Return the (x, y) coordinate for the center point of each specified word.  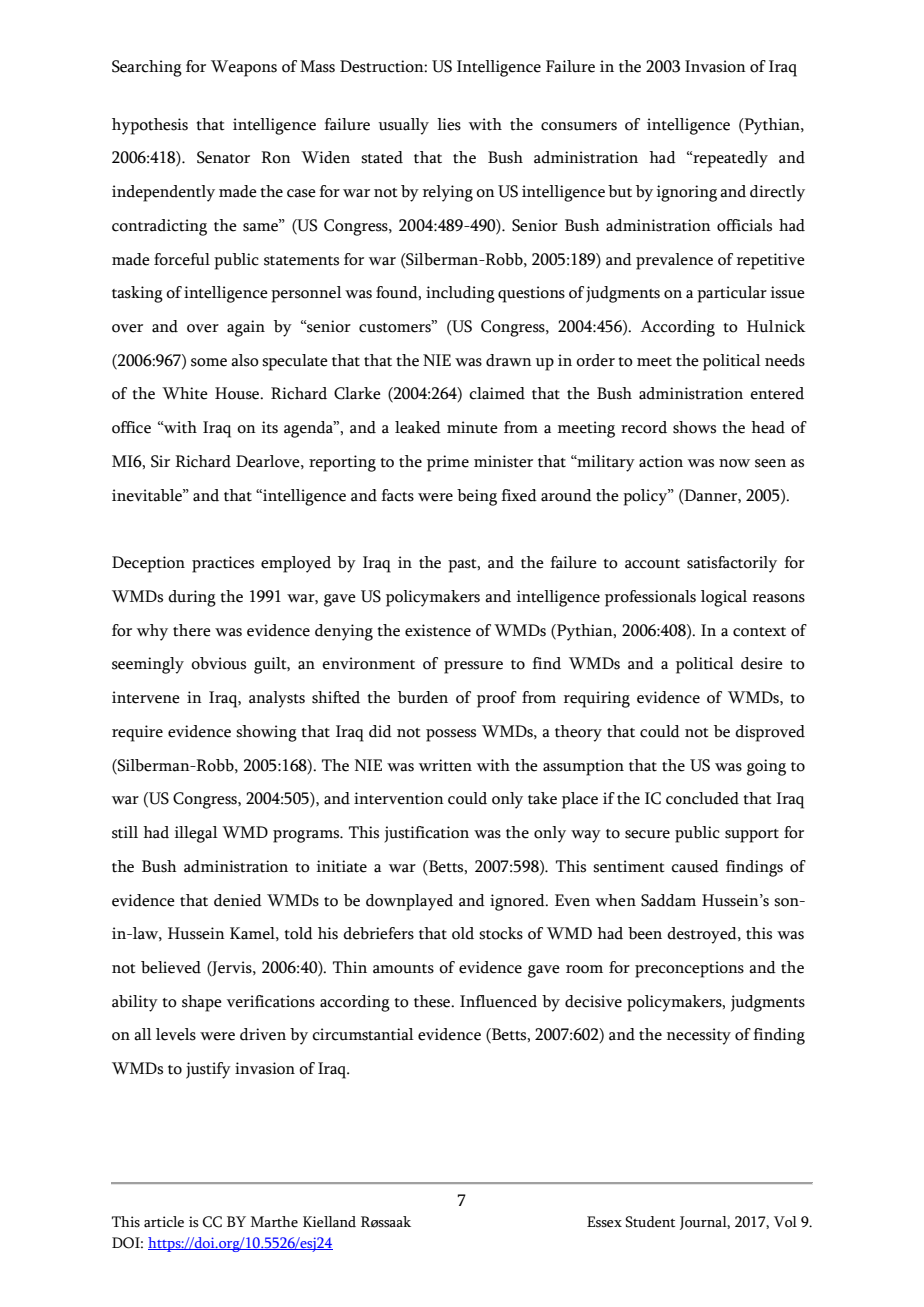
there (192, 630)
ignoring (687, 193)
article (164, 1222)
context (759, 632)
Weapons (244, 68)
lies (449, 124)
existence (438, 630)
